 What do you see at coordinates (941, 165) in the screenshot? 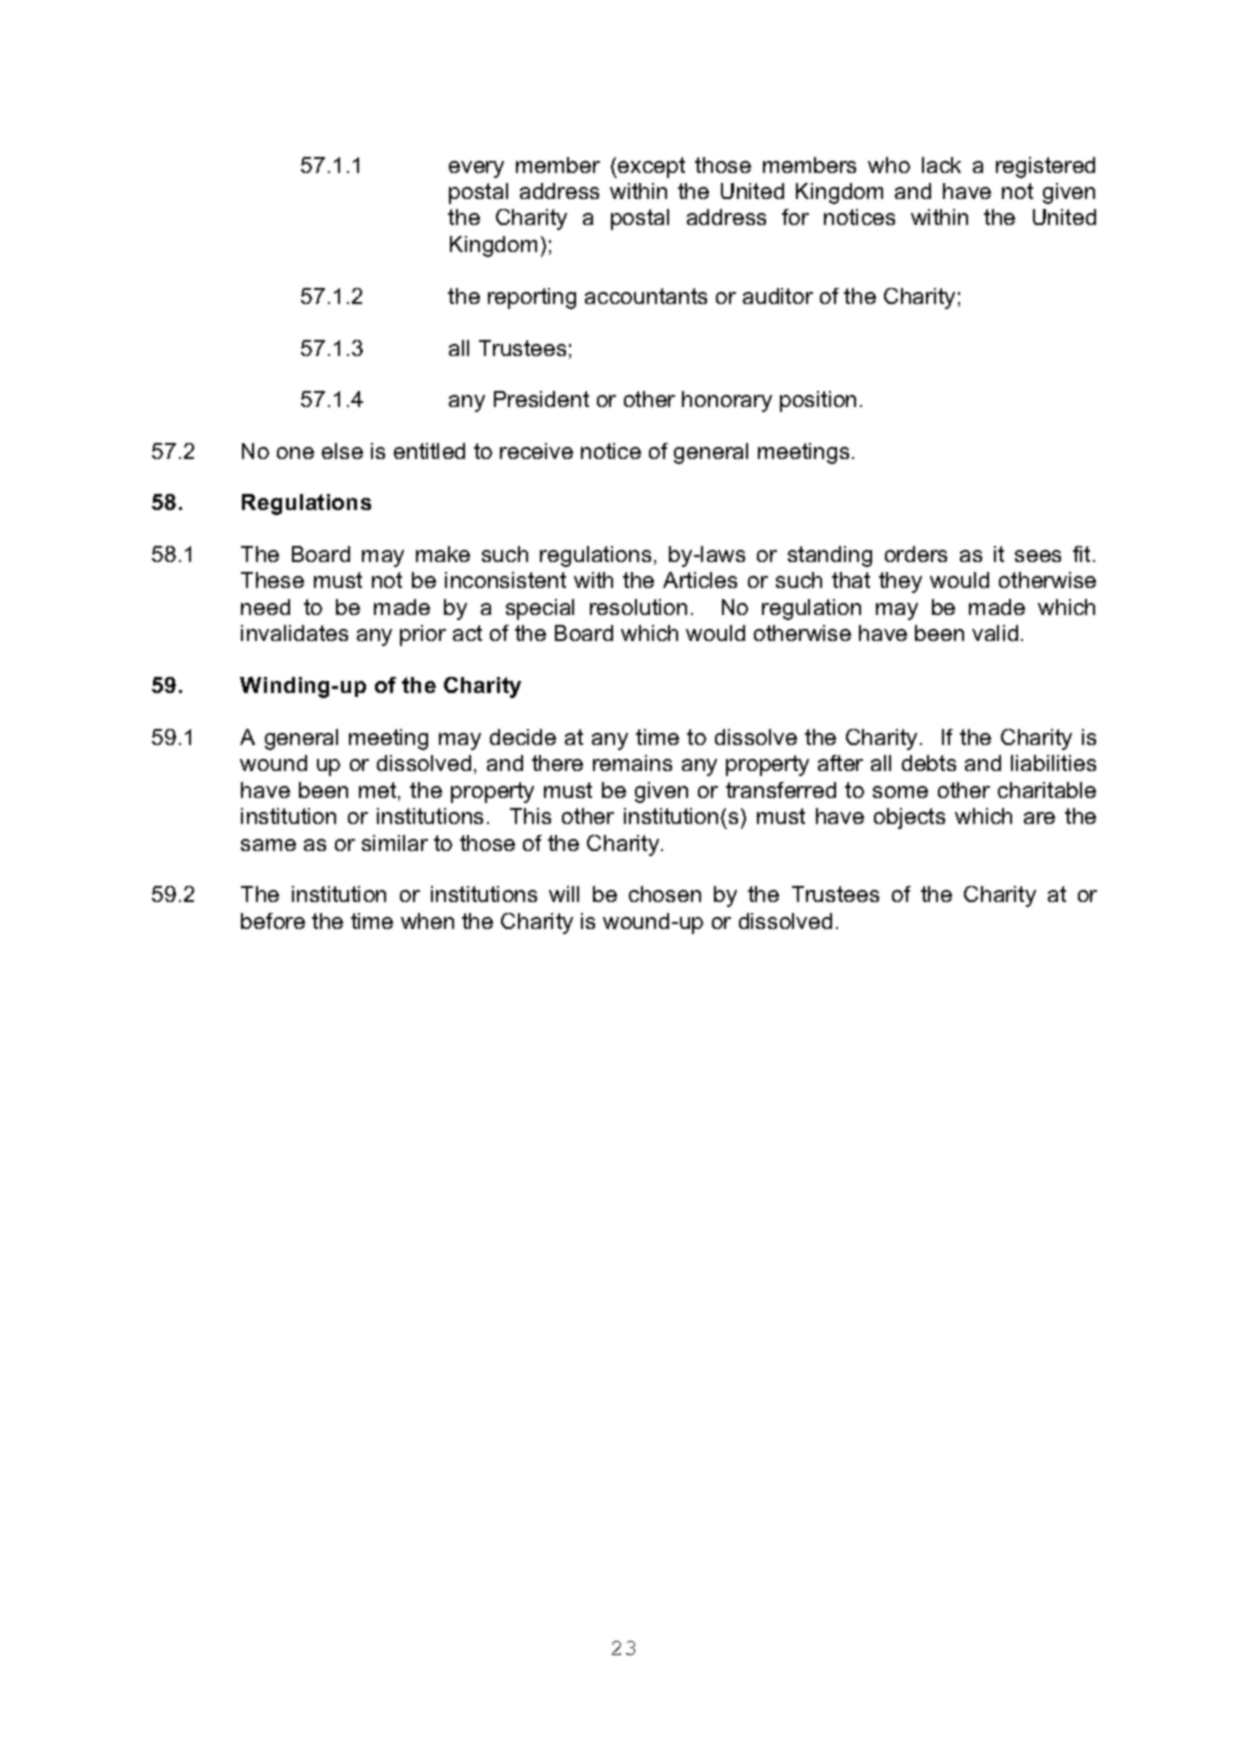
I see `lack` at bounding box center [941, 165].
